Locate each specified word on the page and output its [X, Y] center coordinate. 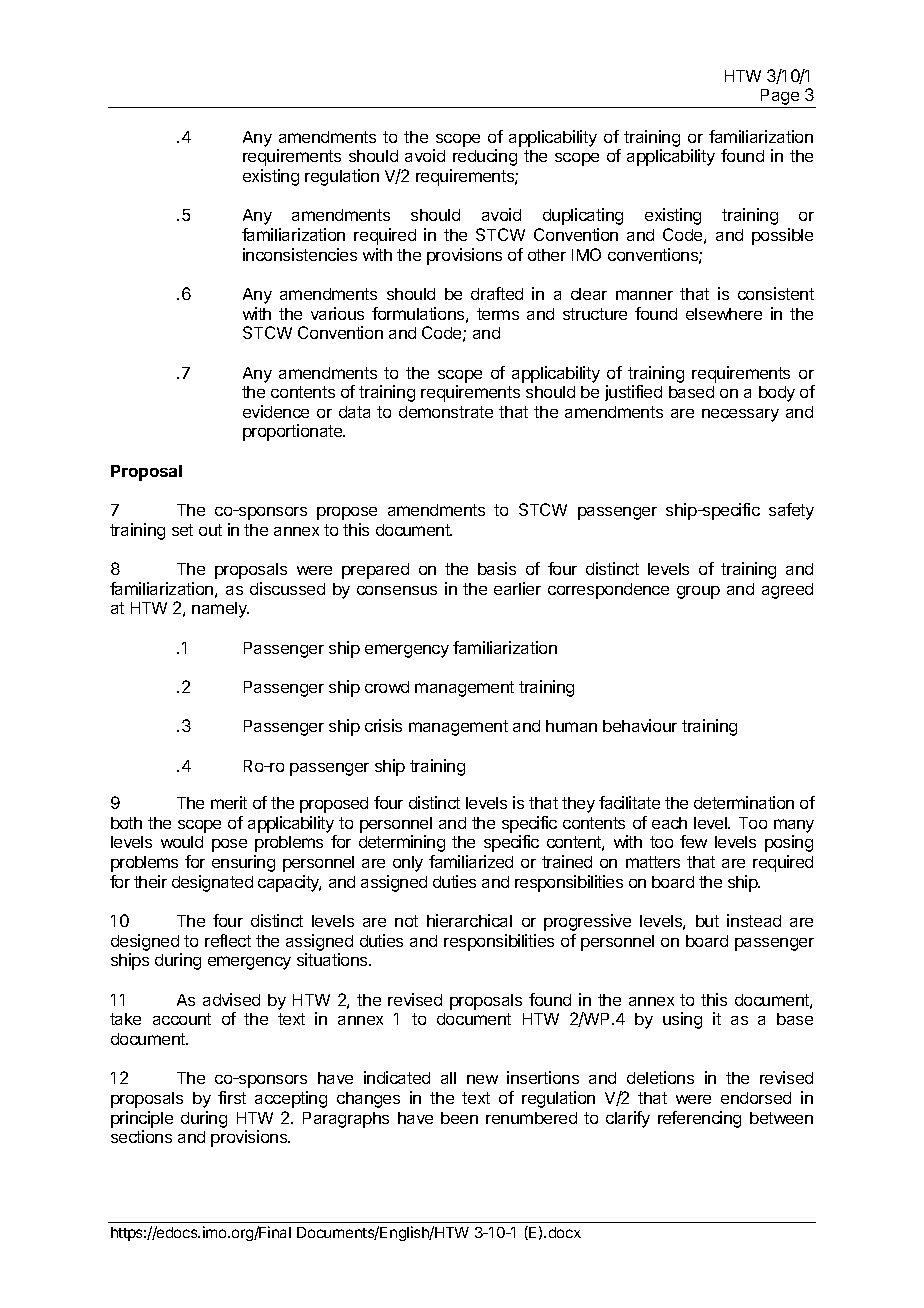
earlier [517, 588]
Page [780, 98]
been [459, 1118]
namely [220, 610]
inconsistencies [300, 254]
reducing [485, 157]
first [232, 1097]
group [698, 592]
